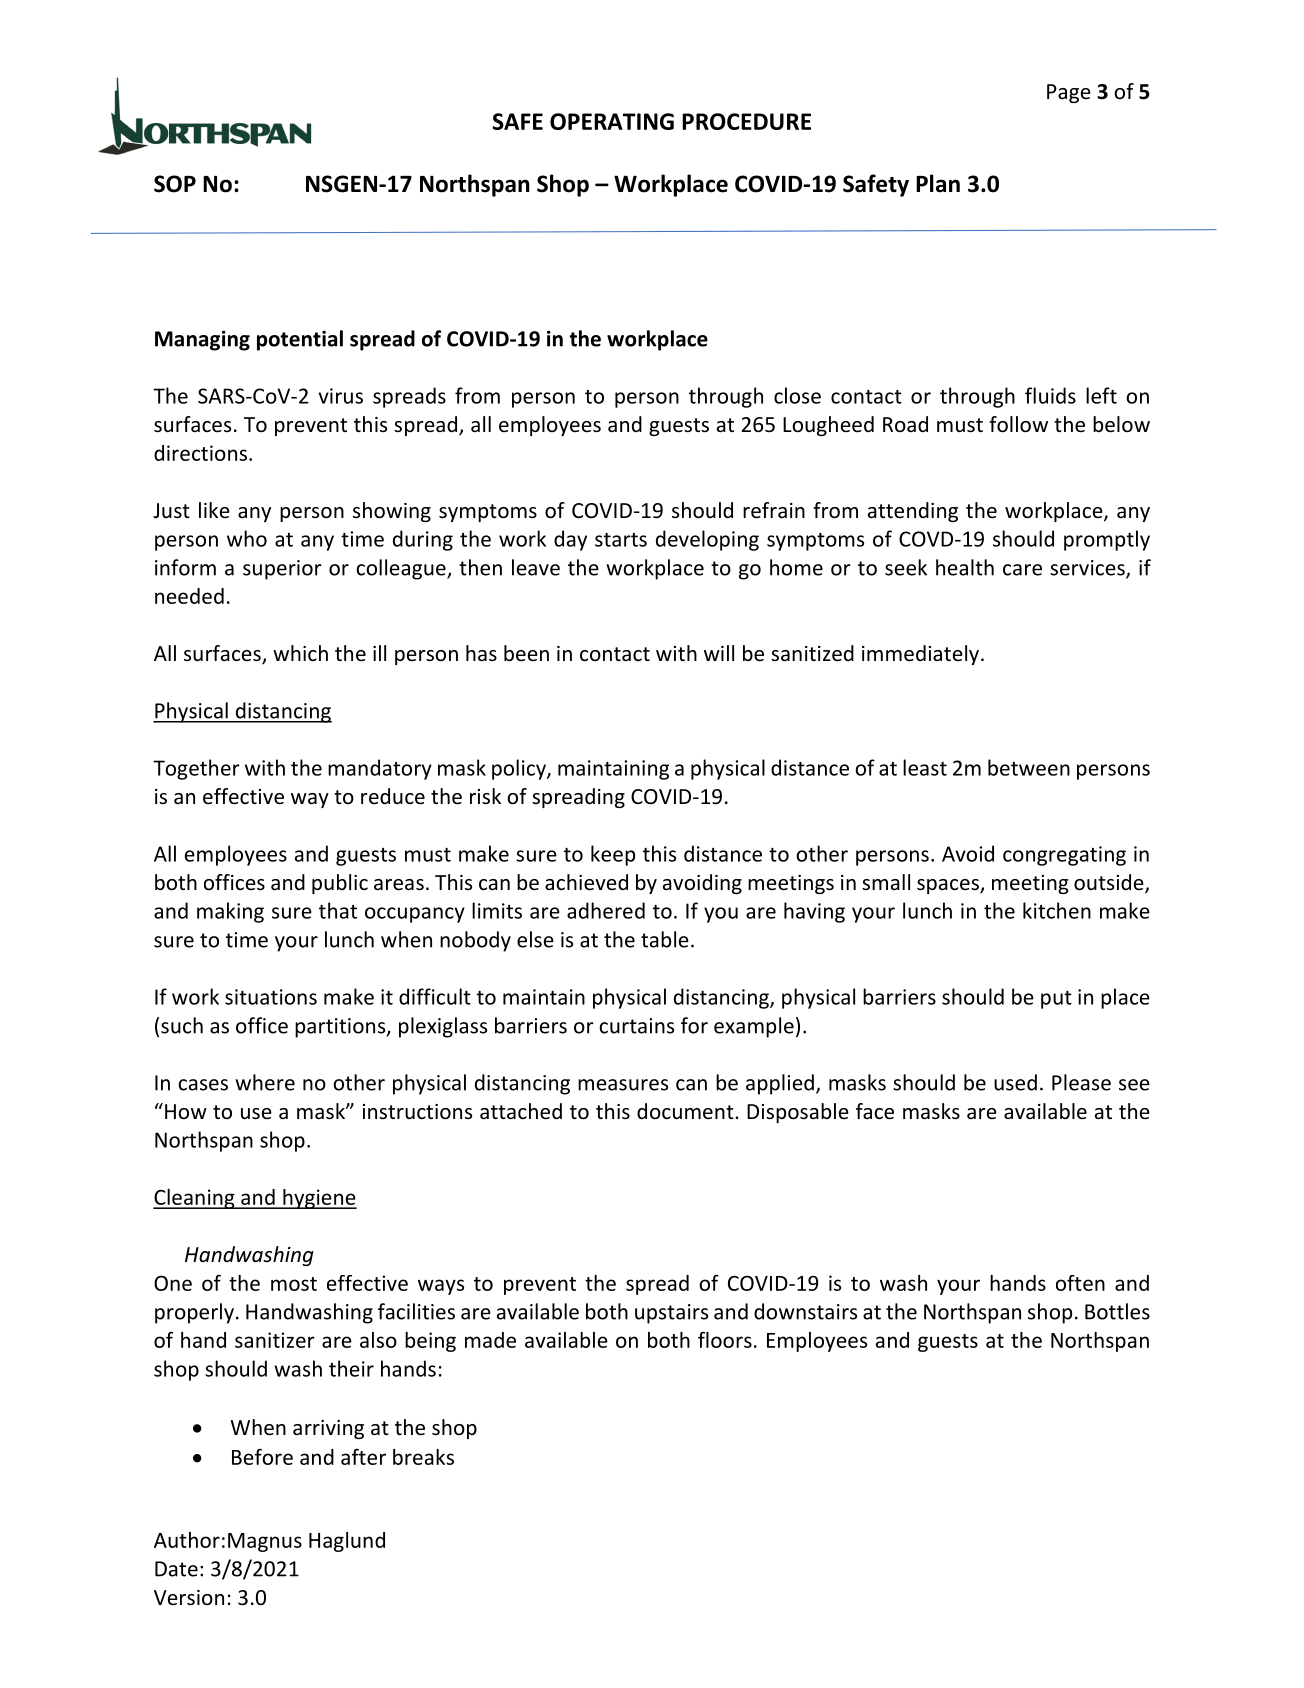 The width and height of the screenshot is (1304, 1688). I want to click on Haglund, so click(347, 1542).
